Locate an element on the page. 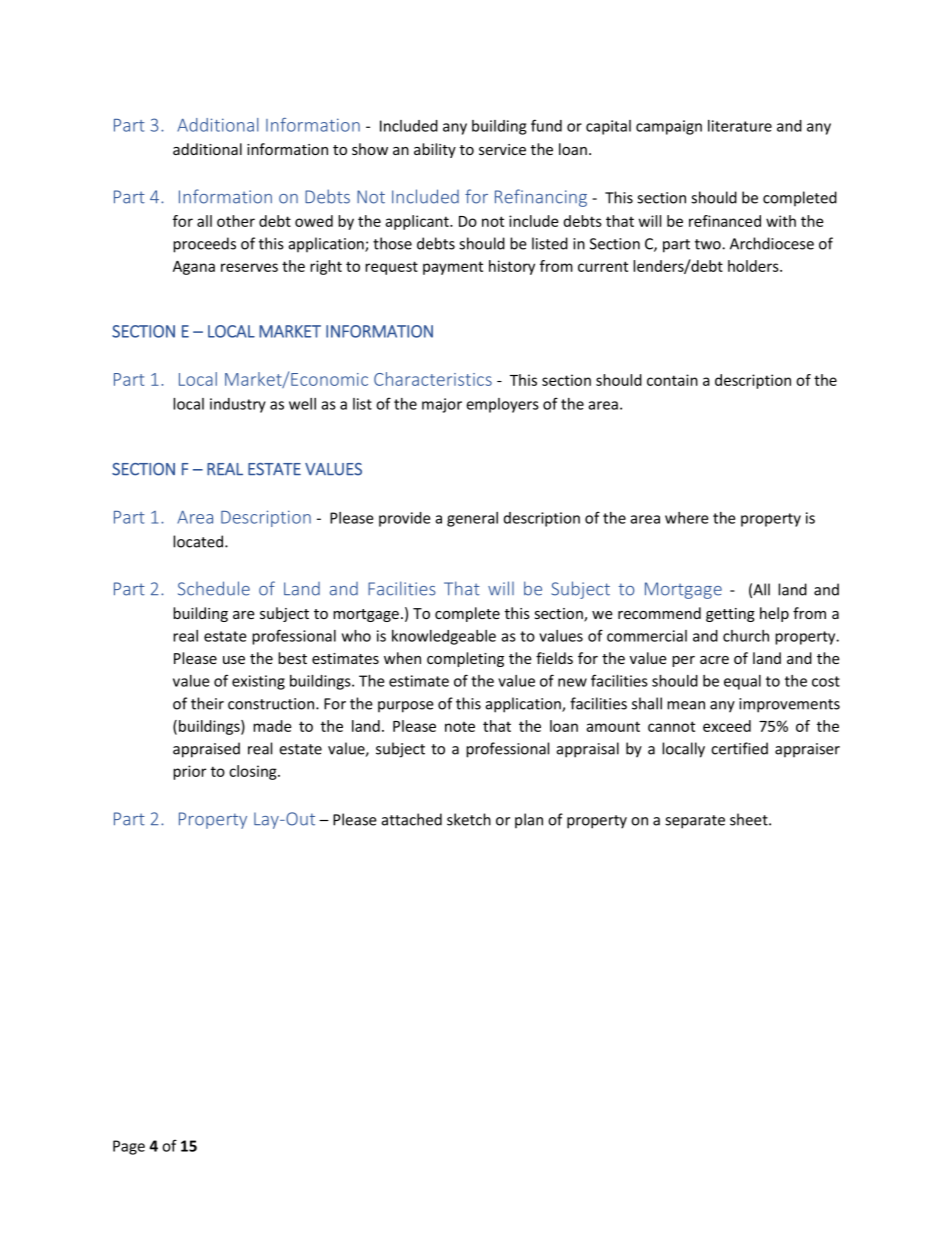 The height and width of the document is (1233, 952). service is located at coordinates (502, 149).
